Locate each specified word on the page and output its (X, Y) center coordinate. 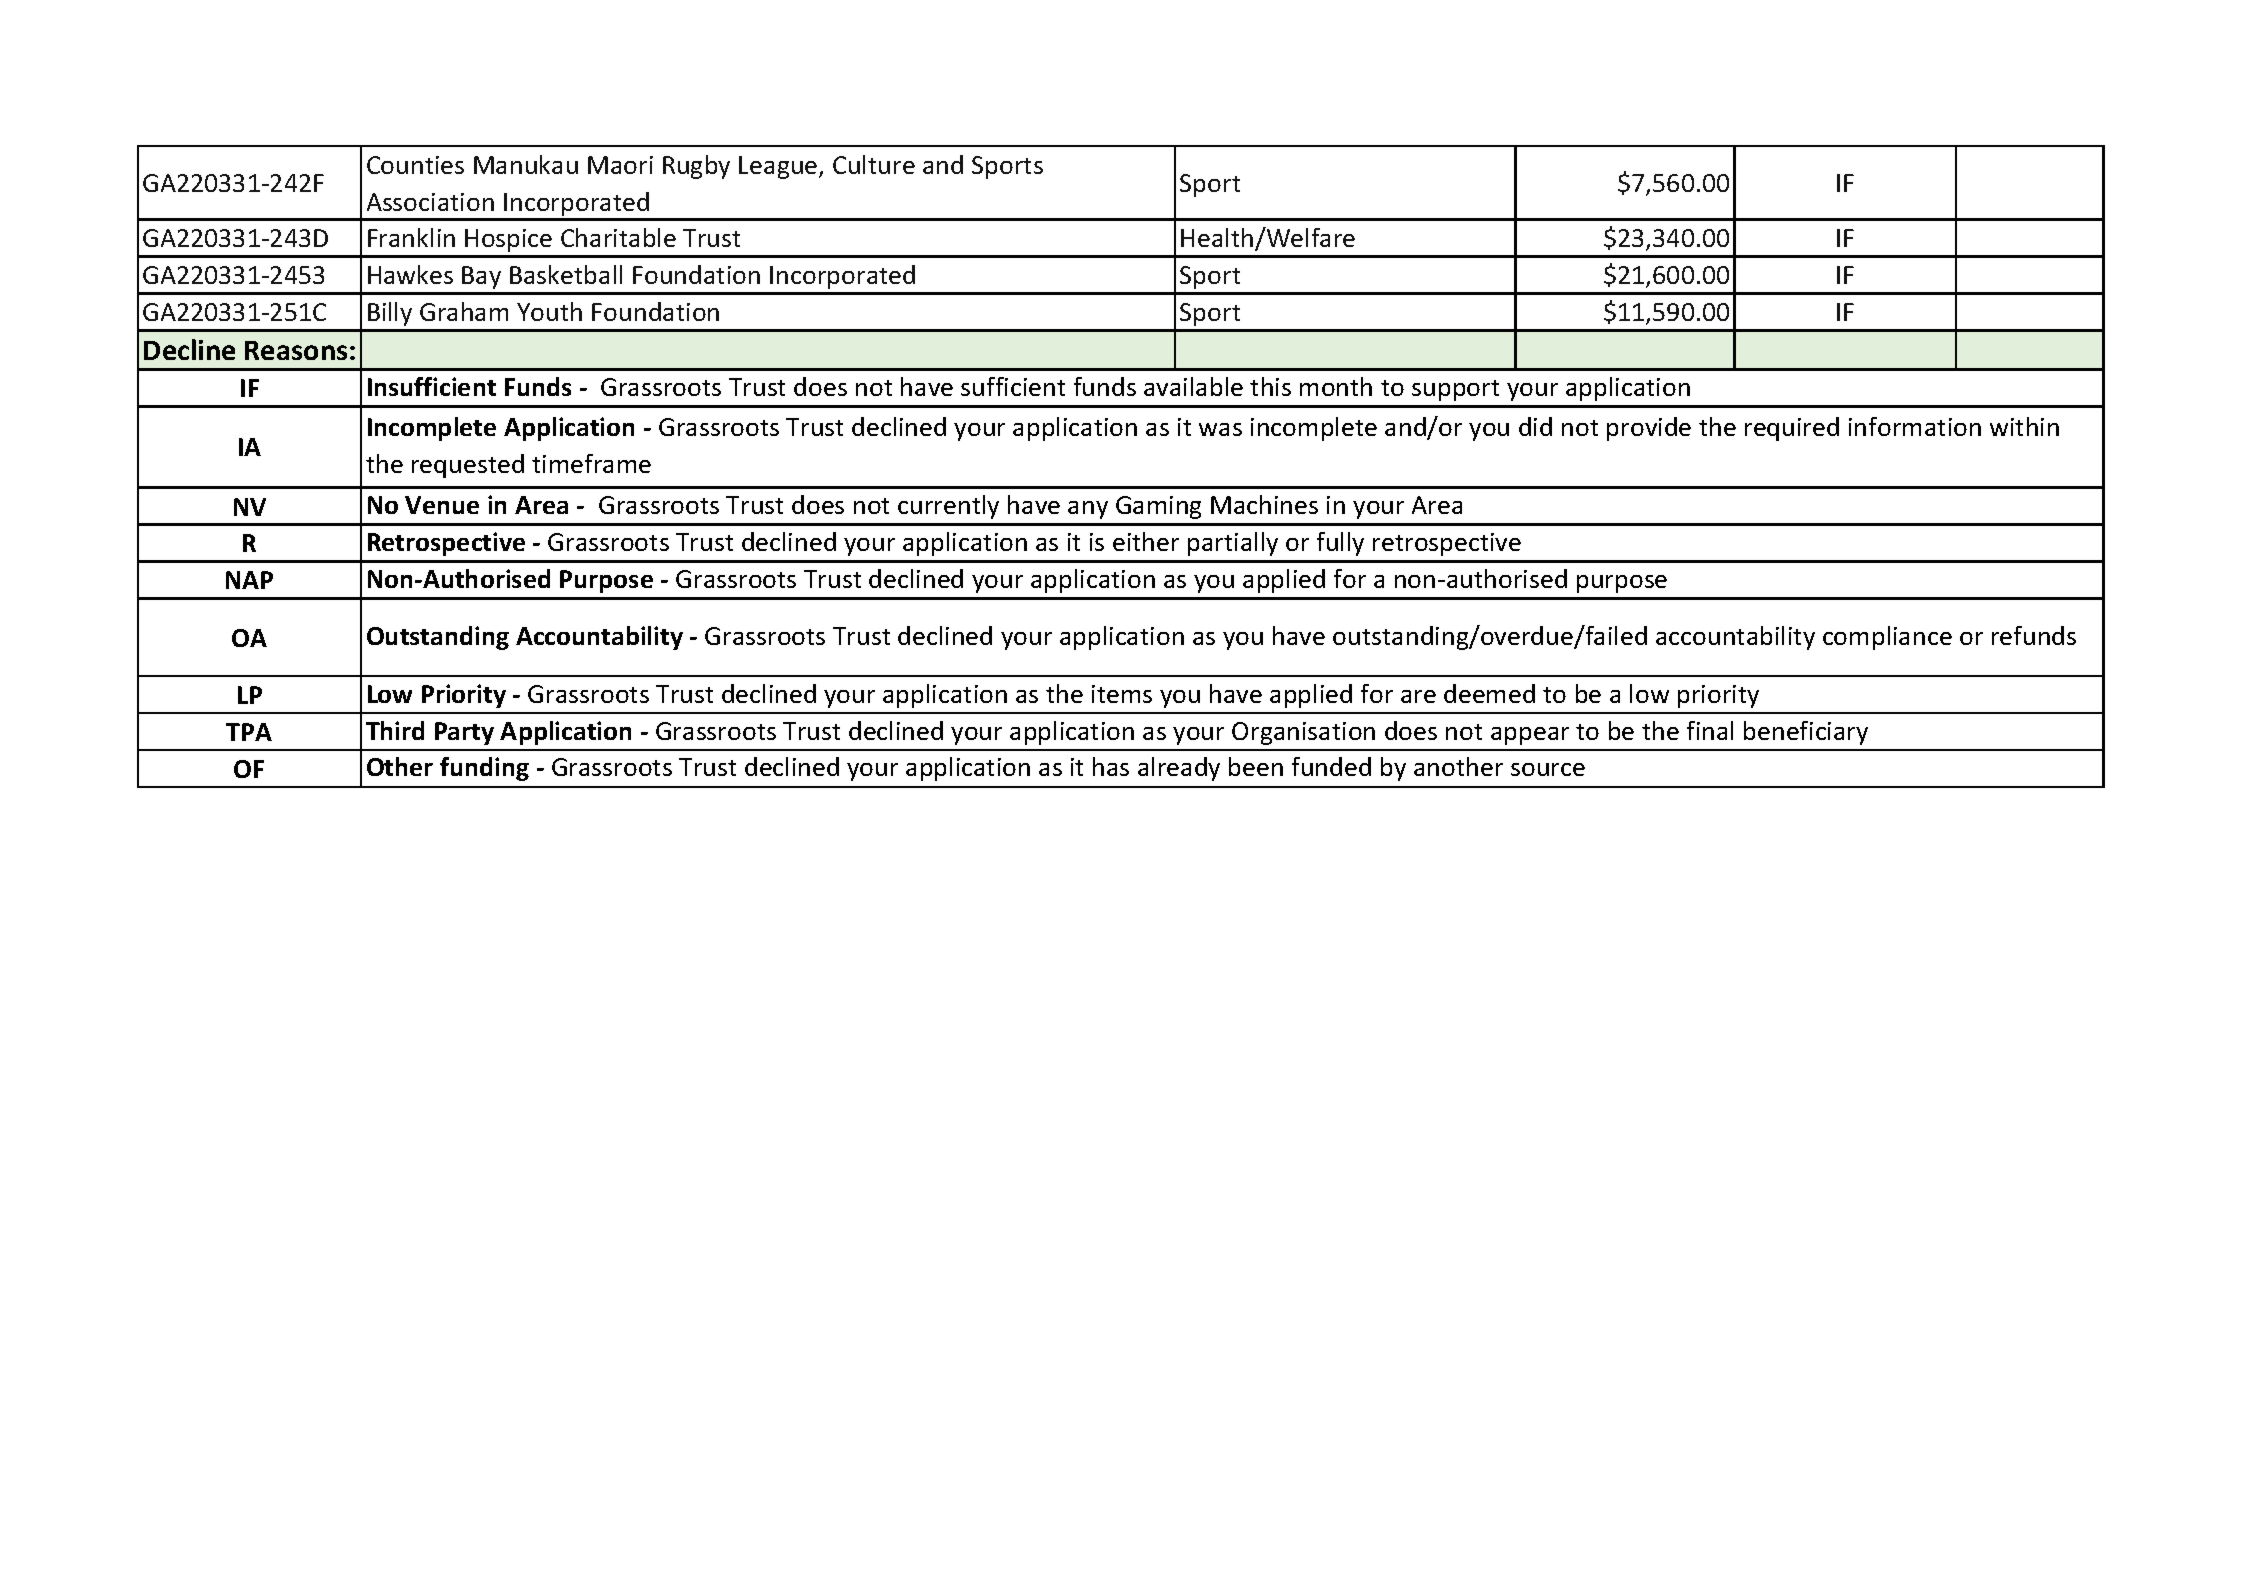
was (1220, 429)
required (1792, 429)
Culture (874, 164)
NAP (249, 580)
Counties (415, 165)
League (779, 167)
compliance (1887, 638)
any (1088, 510)
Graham (464, 311)
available (1193, 386)
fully (1340, 544)
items (1122, 694)
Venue (442, 505)
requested (468, 466)
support (1455, 390)
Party (464, 733)
